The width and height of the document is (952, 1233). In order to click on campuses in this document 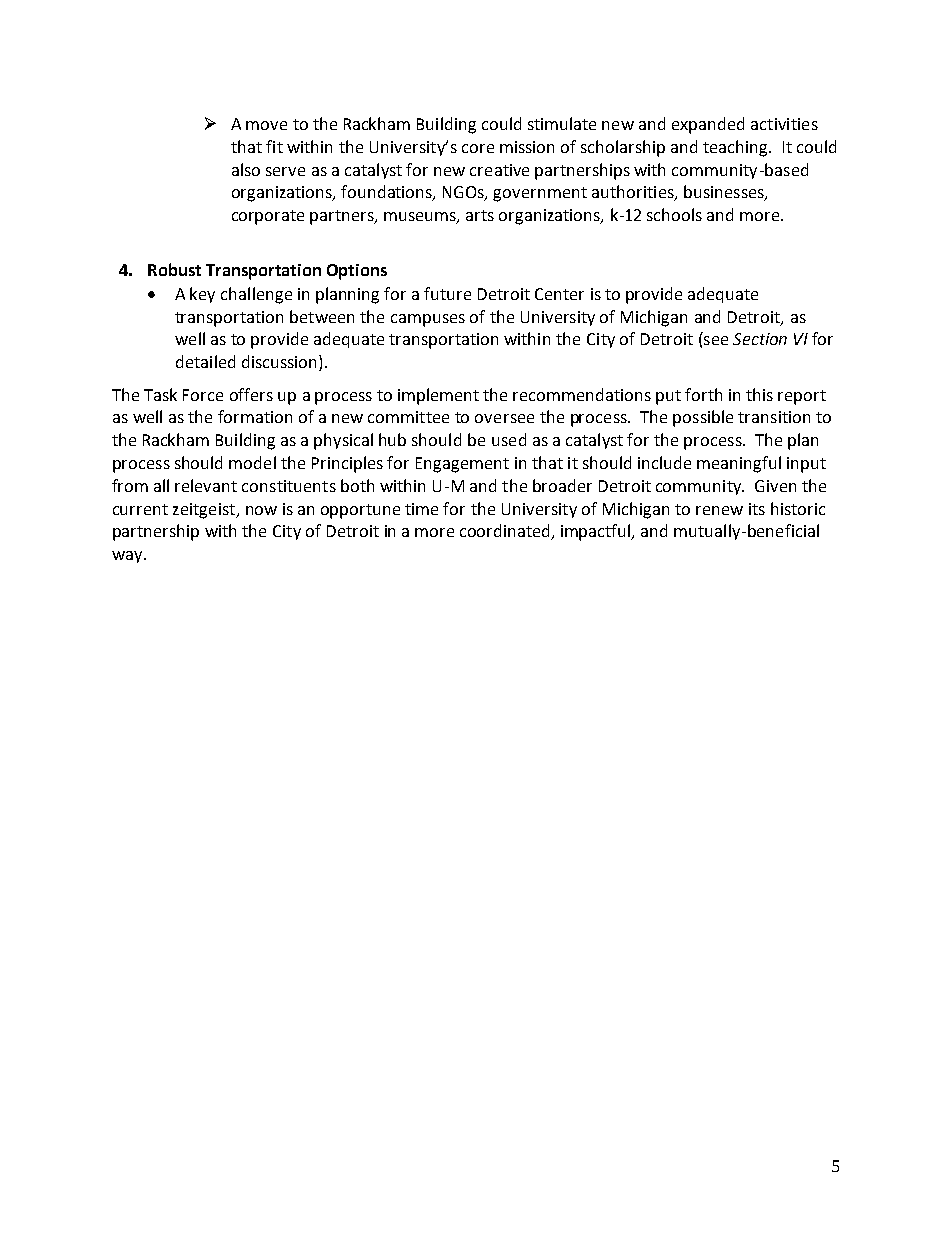, I will do `click(428, 320)`.
